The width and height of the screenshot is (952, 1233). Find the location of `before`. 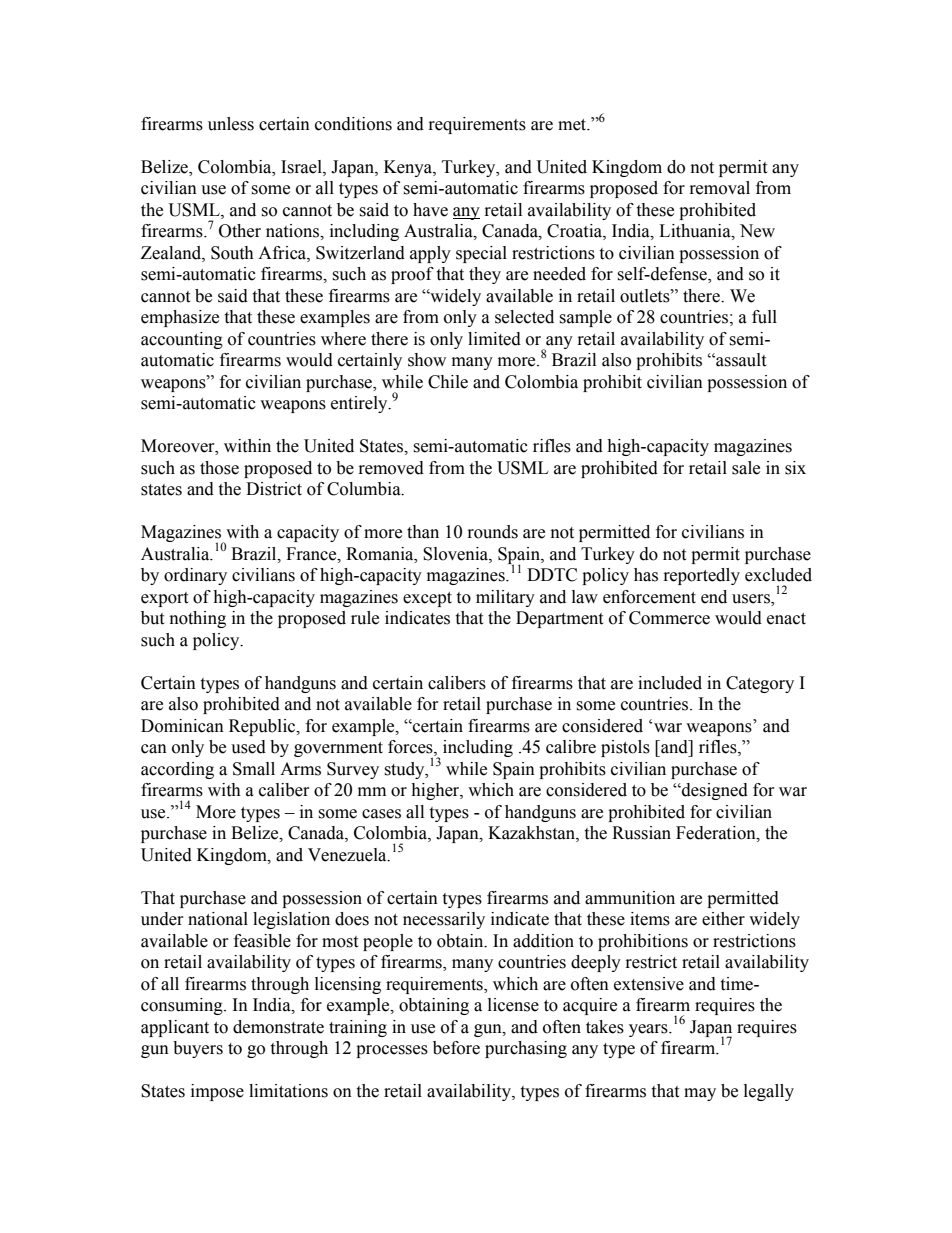

before is located at coordinates (456, 1048).
